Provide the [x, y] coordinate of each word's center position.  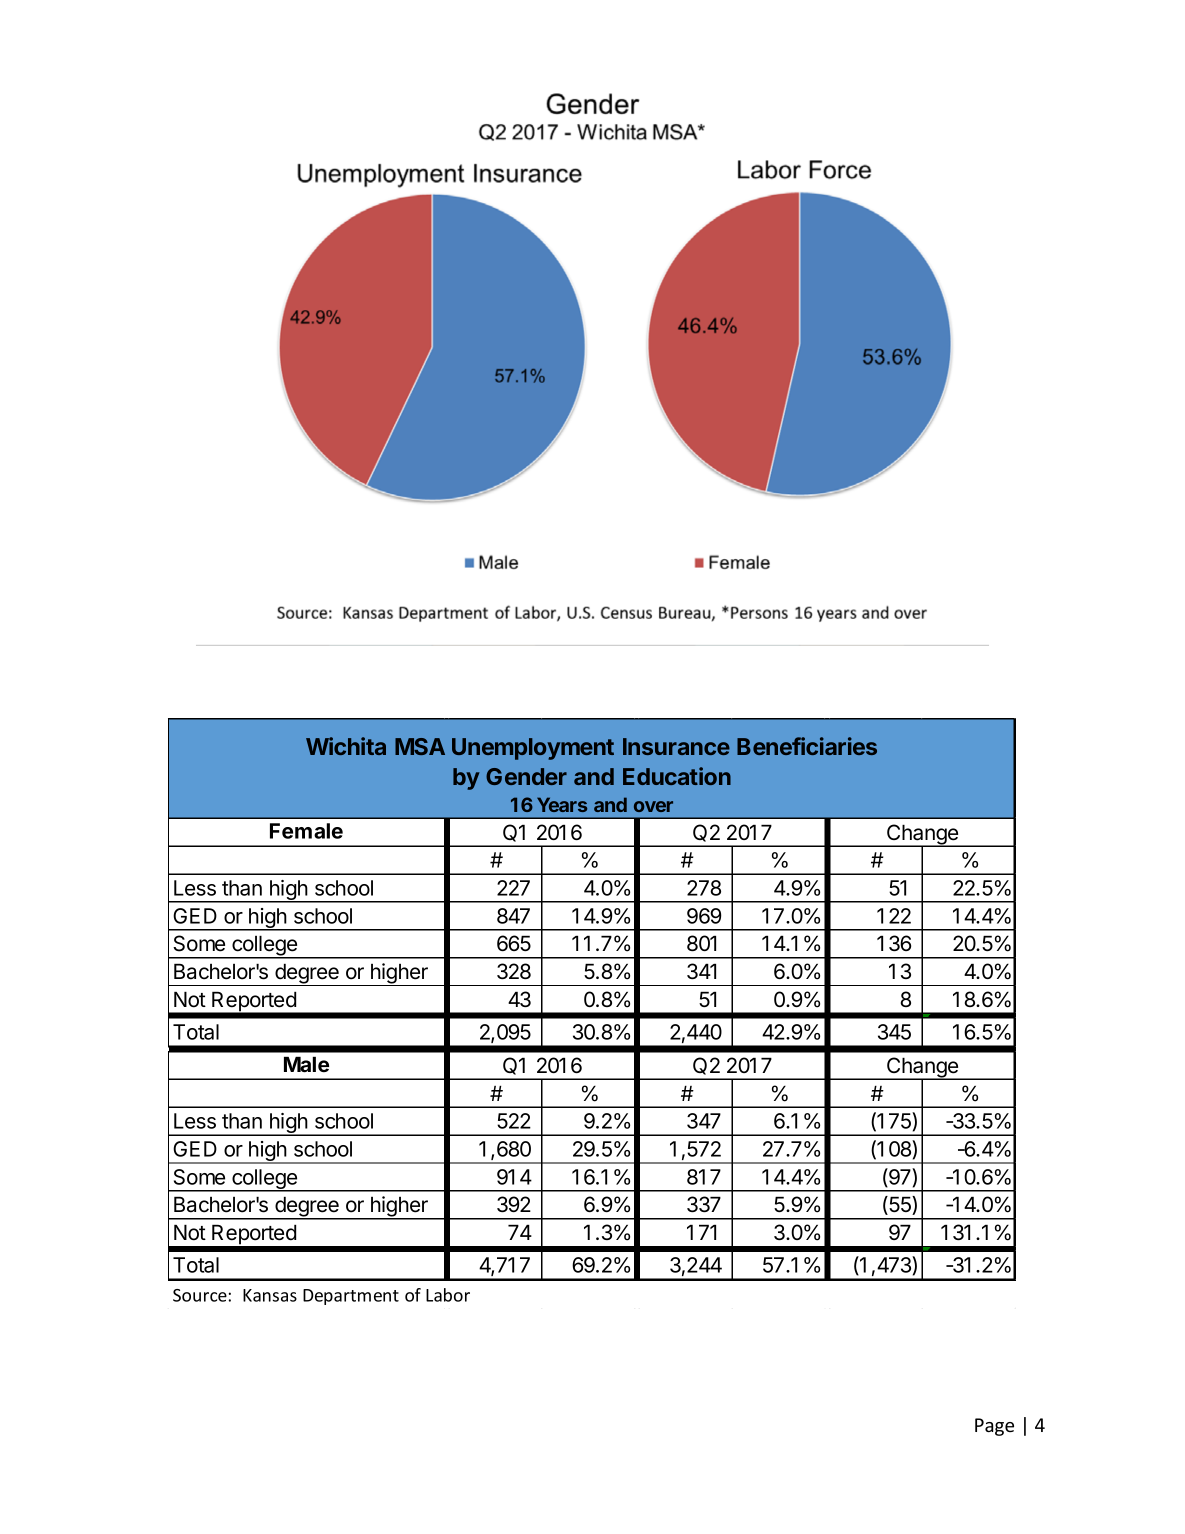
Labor [448, 1295]
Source [200, 1295]
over [653, 806]
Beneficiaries [807, 746]
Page [994, 1427]
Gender [526, 776]
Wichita [346, 746]
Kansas [270, 1295]
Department [351, 1297]
